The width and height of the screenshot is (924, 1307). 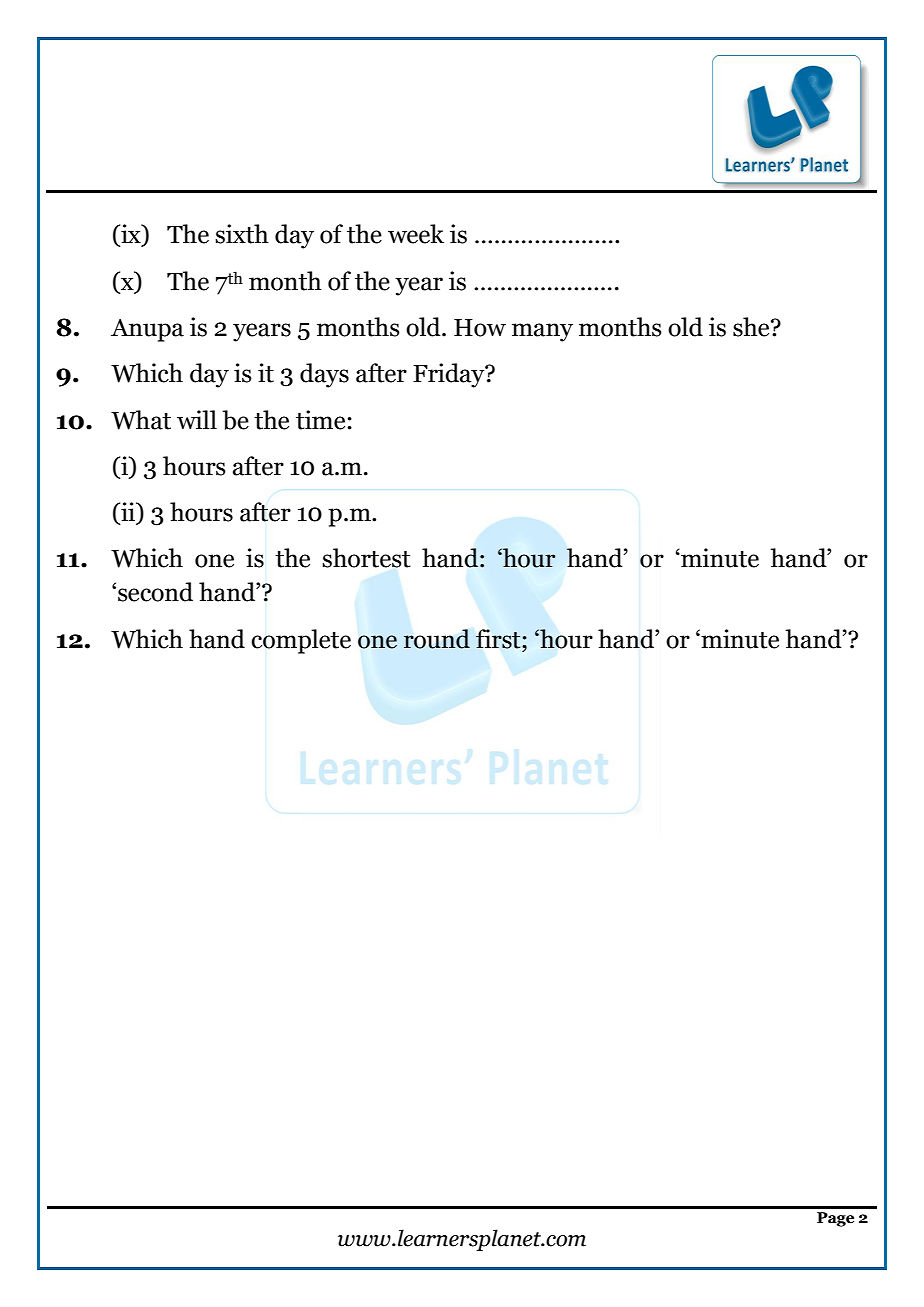 What do you see at coordinates (301, 641) in the screenshot?
I see `complete` at bounding box center [301, 641].
